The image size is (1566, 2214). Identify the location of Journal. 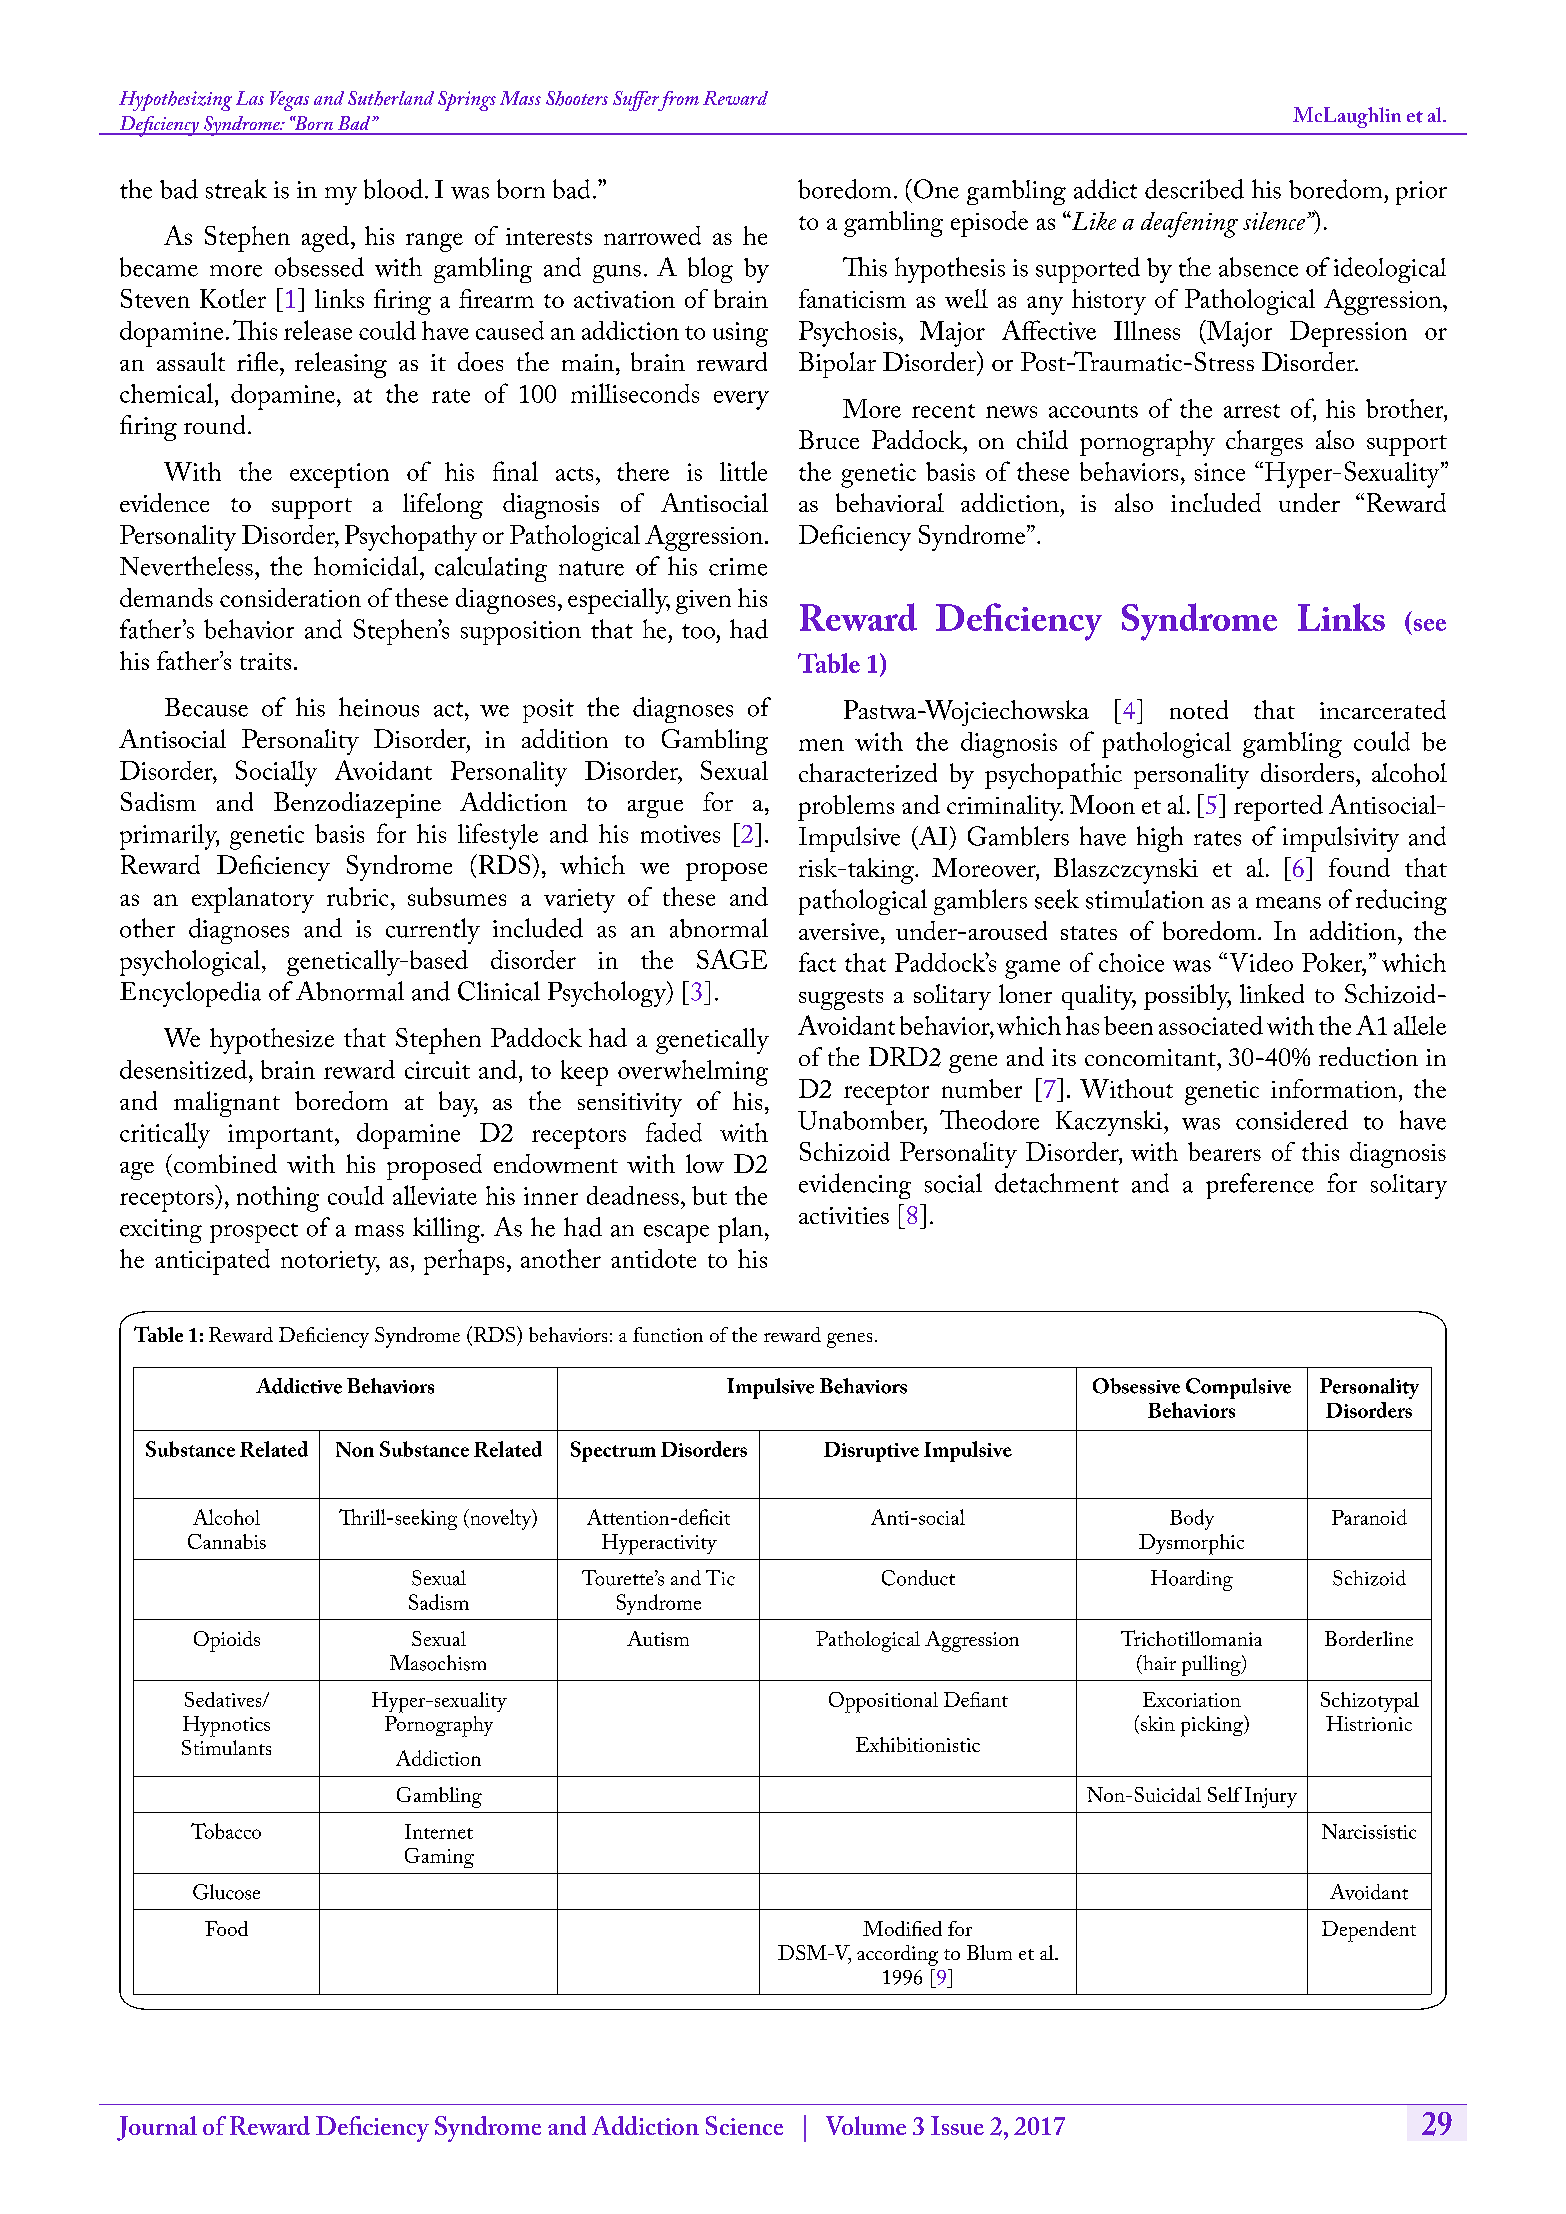
(157, 2128).
